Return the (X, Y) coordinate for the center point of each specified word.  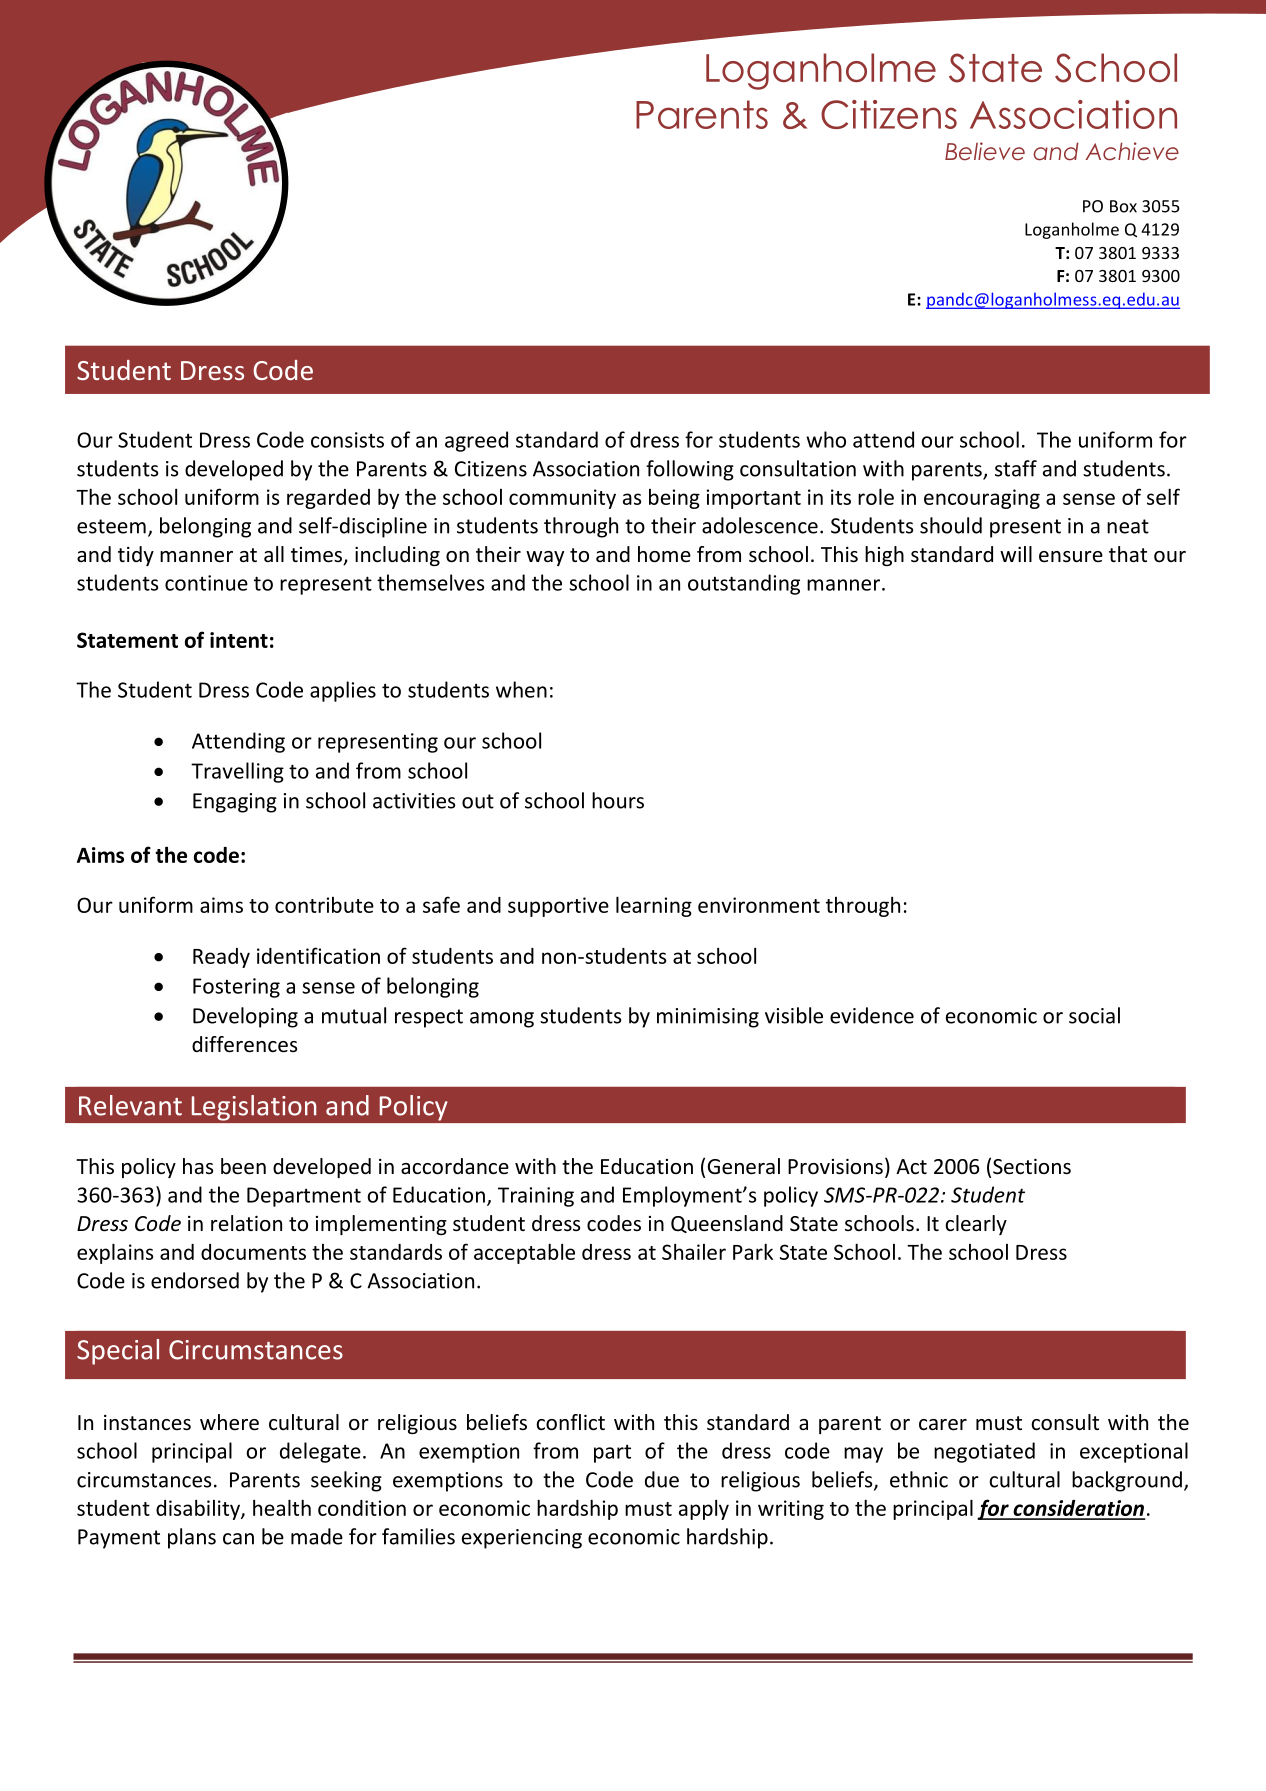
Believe (985, 151)
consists (347, 440)
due (662, 1479)
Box (1123, 206)
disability (199, 1510)
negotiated (984, 1452)
